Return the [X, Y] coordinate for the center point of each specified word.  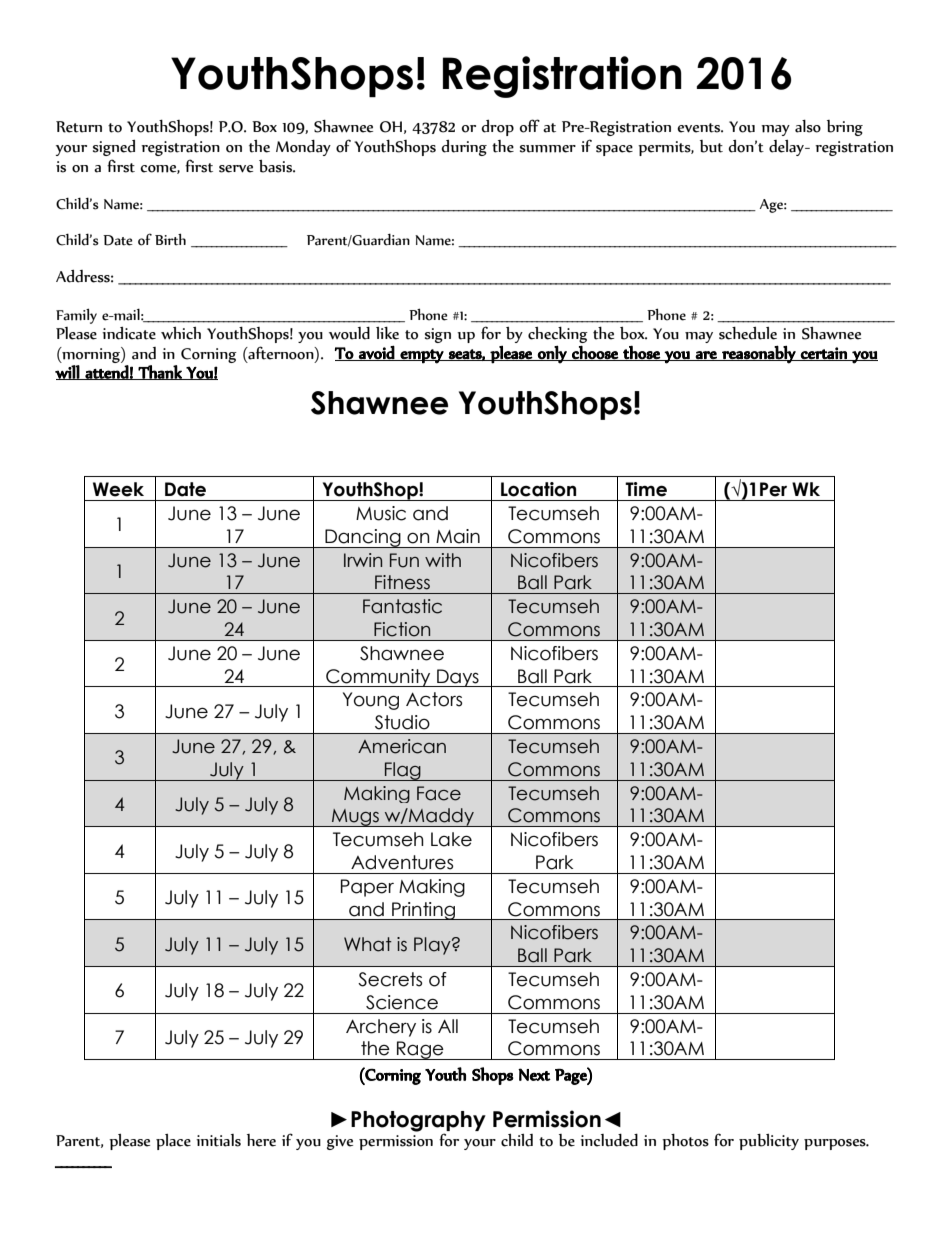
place [173, 1142]
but [711, 146]
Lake [451, 839]
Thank [160, 372]
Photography [418, 1122]
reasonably [759, 354]
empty [422, 356]
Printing [423, 911]
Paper [367, 888]
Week [118, 489]
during [464, 148]
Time [646, 489]
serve [236, 169]
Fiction [402, 629]
